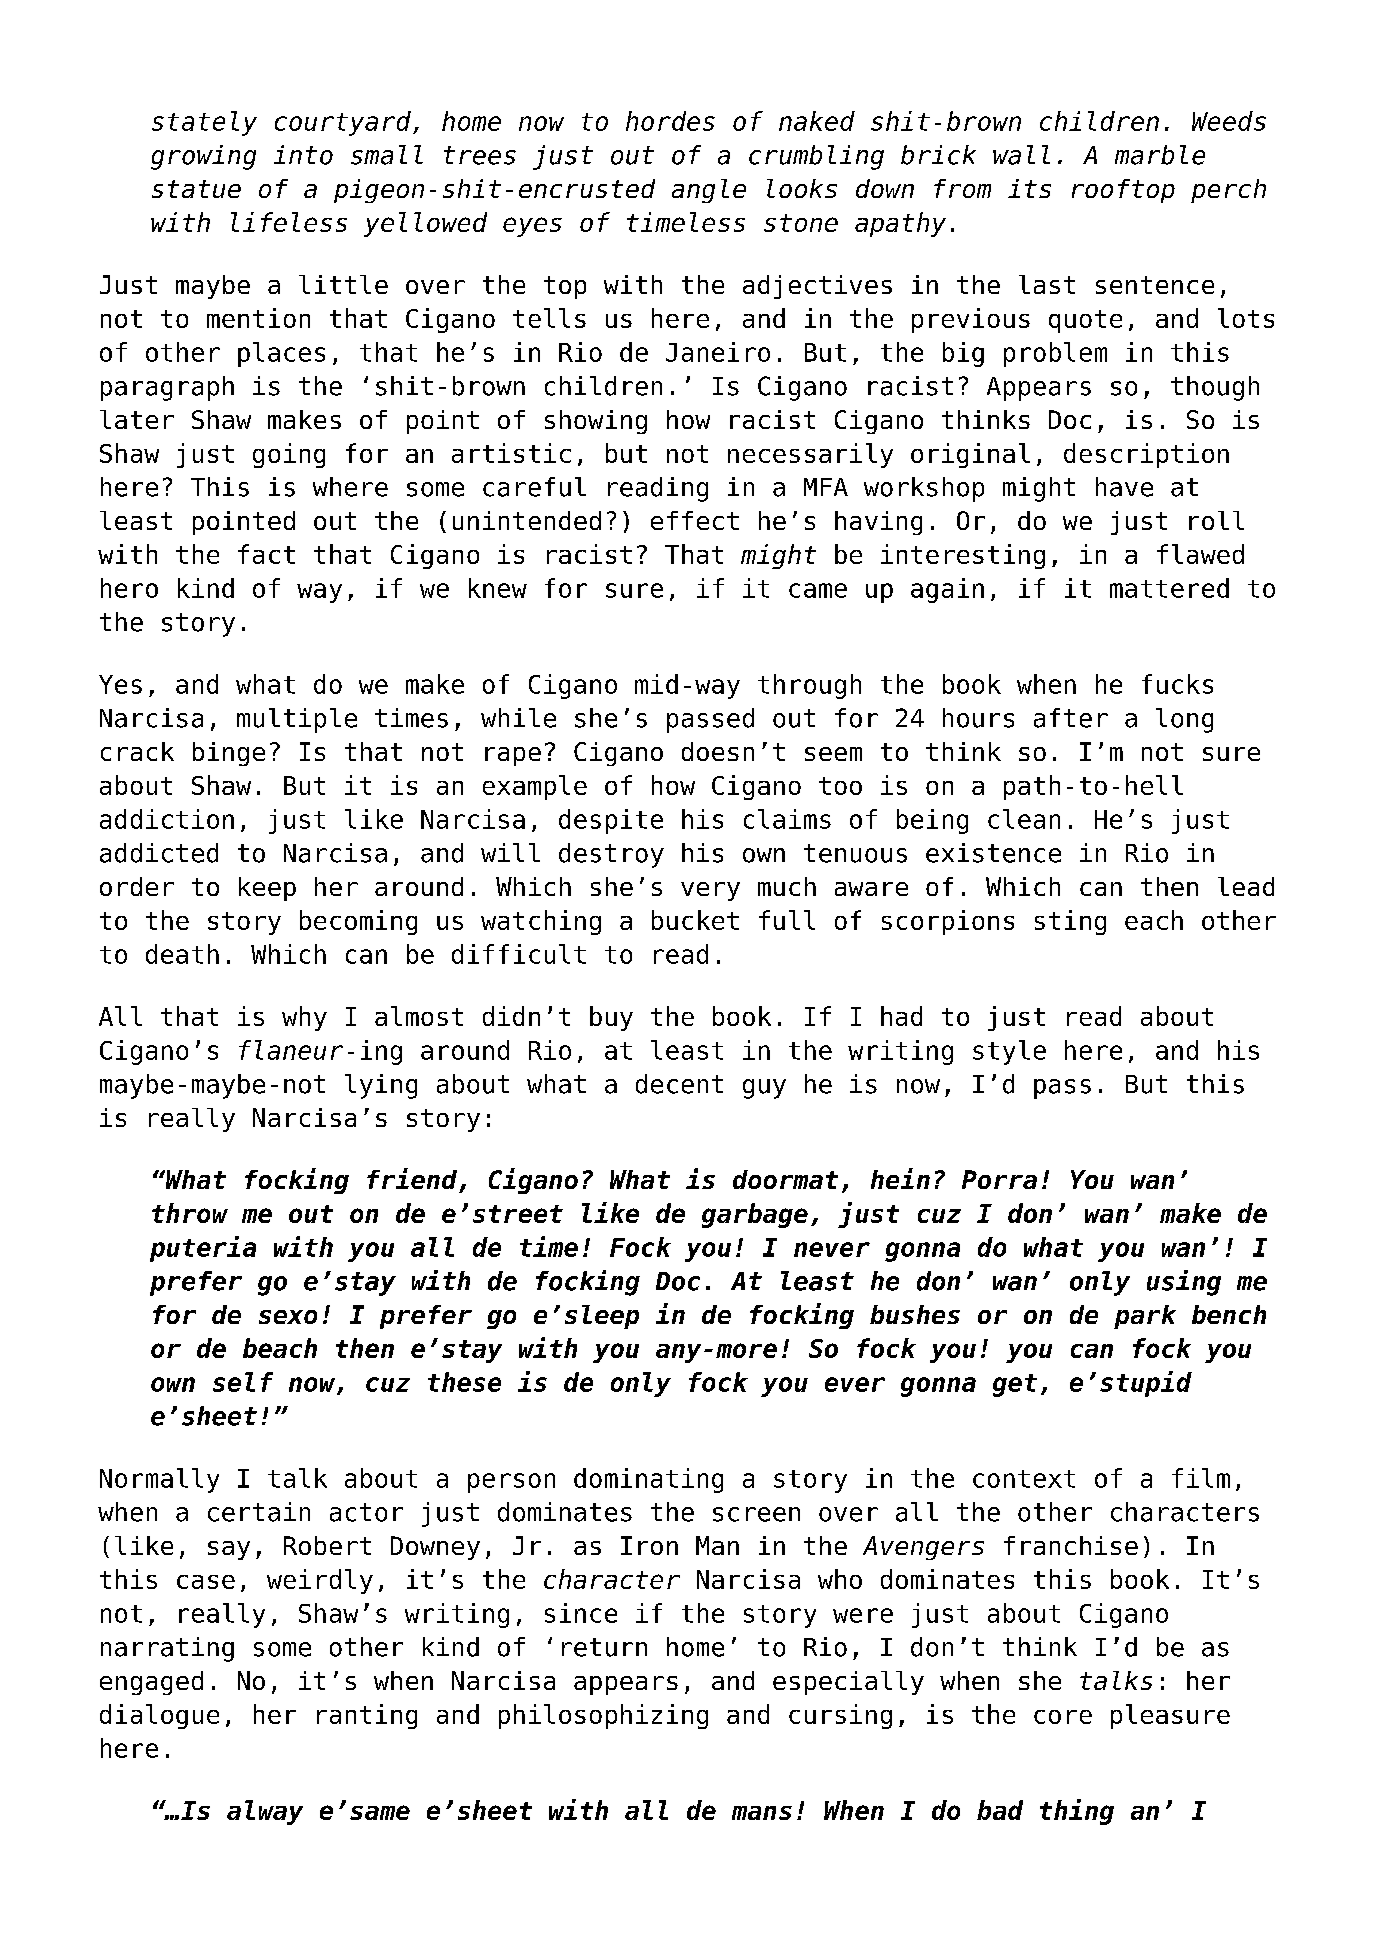 The height and width of the screenshot is (1946, 1376). Describe the element at coordinates (1077, 1812) in the screenshot. I see `thing` at that location.
